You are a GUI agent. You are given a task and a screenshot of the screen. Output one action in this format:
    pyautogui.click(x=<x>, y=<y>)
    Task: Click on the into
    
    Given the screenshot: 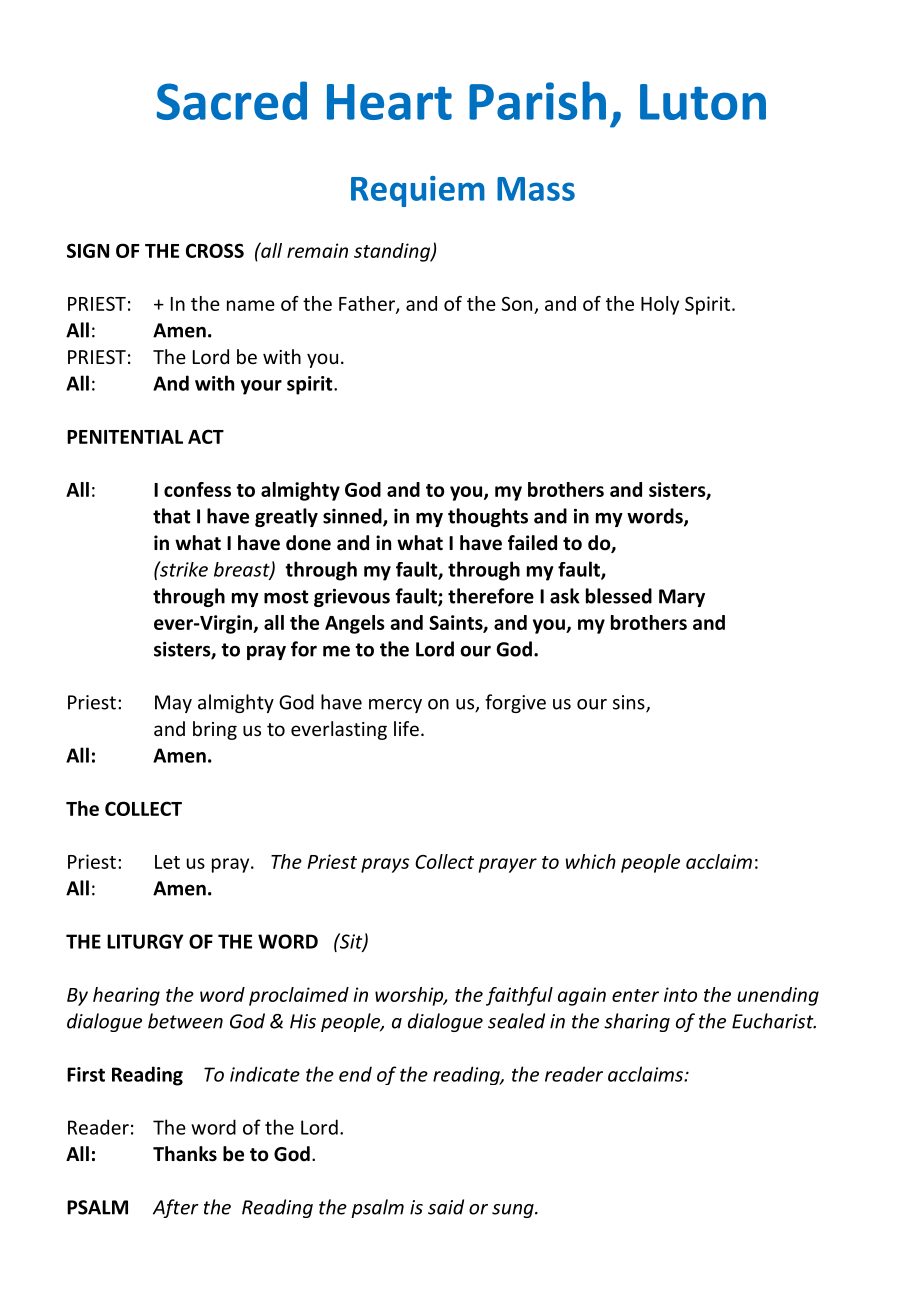 What is the action you would take?
    pyautogui.click(x=680, y=994)
